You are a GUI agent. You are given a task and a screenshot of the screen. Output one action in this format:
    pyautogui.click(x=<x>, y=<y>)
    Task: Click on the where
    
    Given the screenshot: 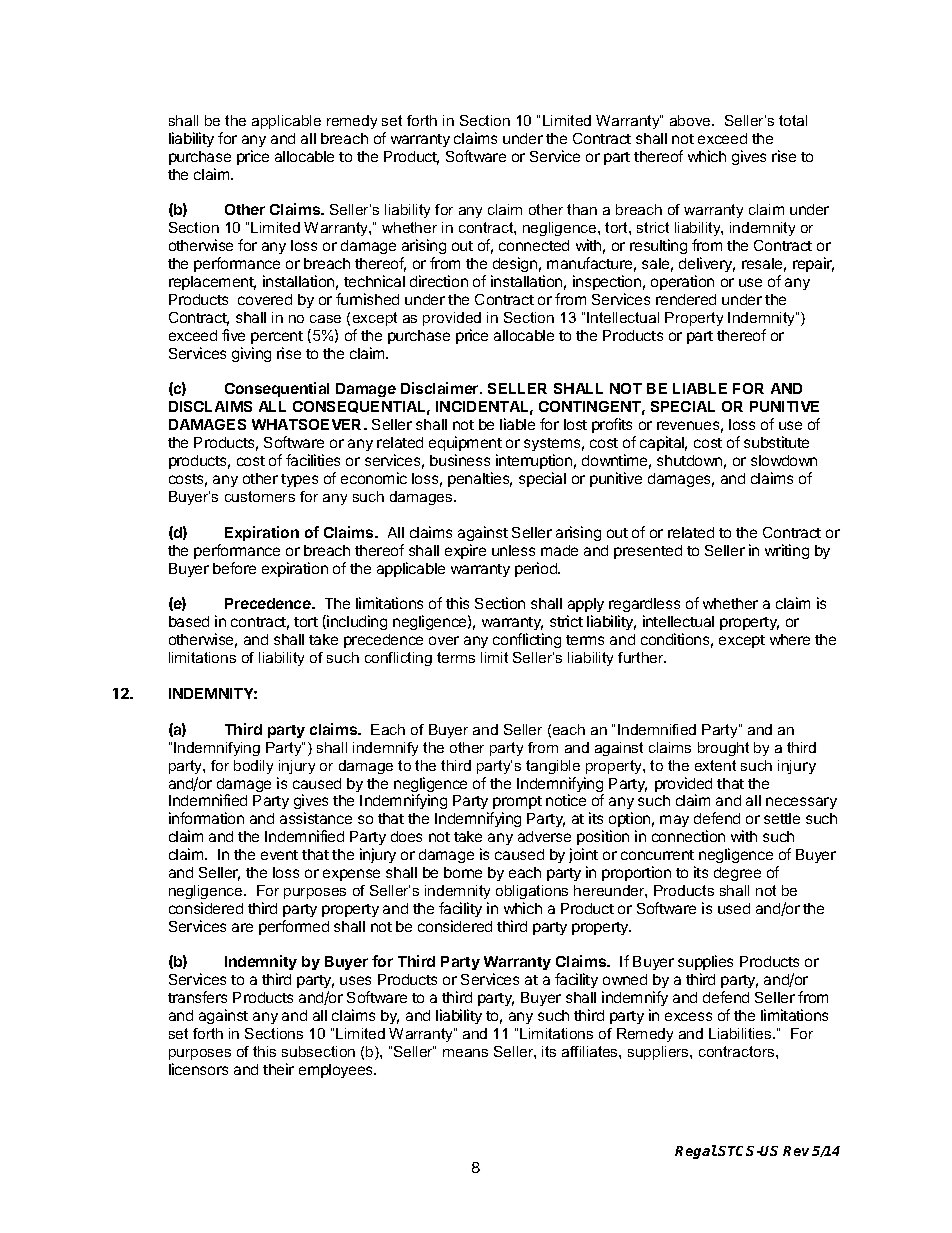 What is the action you would take?
    pyautogui.click(x=790, y=639)
